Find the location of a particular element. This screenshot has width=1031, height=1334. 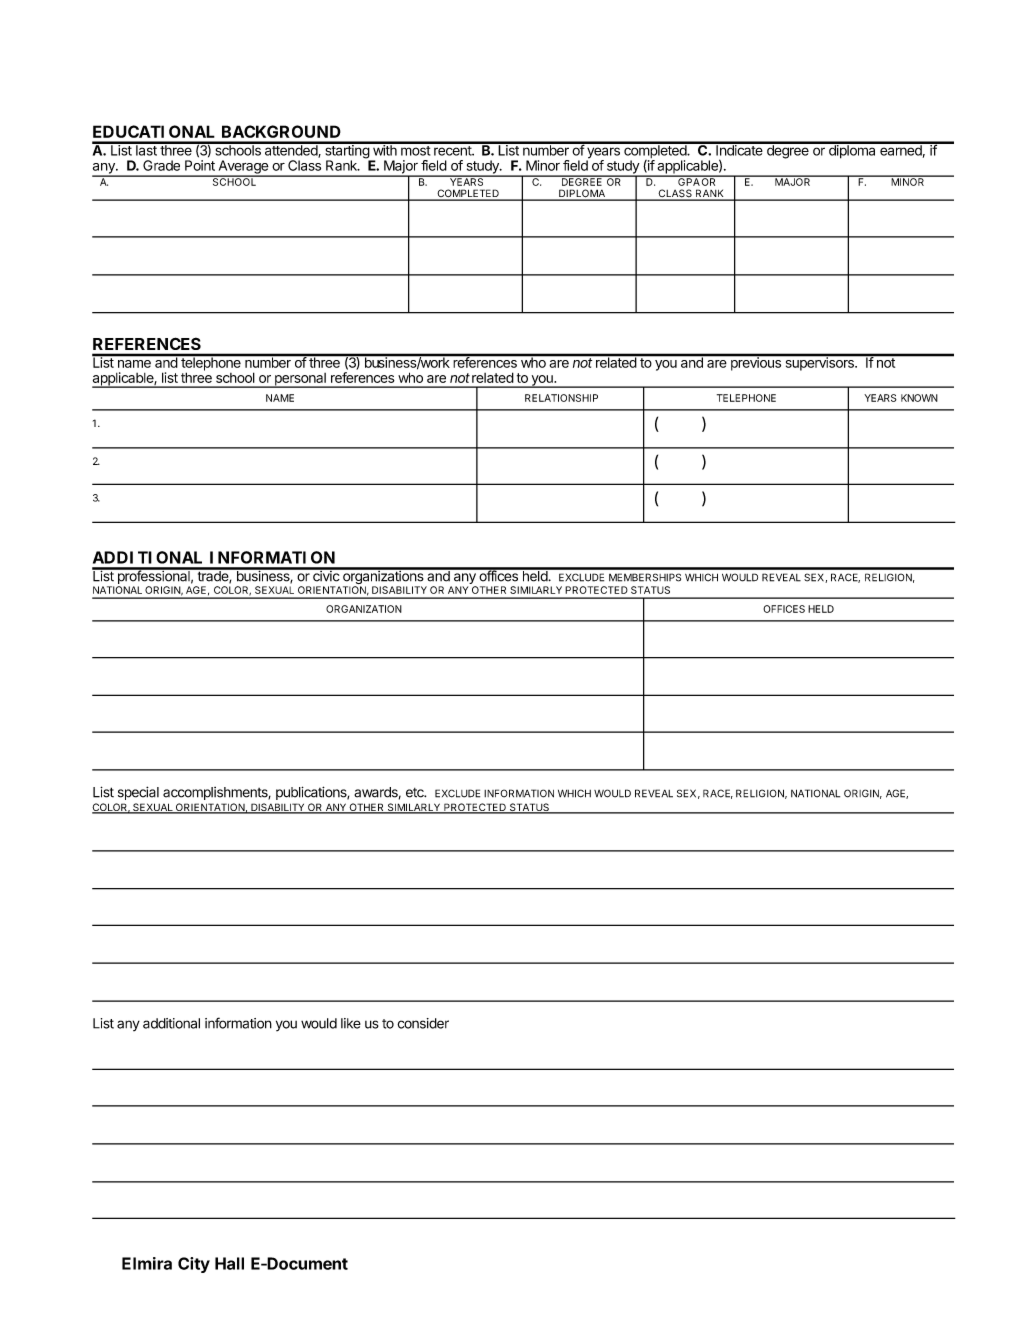

Average is located at coordinates (243, 168).
